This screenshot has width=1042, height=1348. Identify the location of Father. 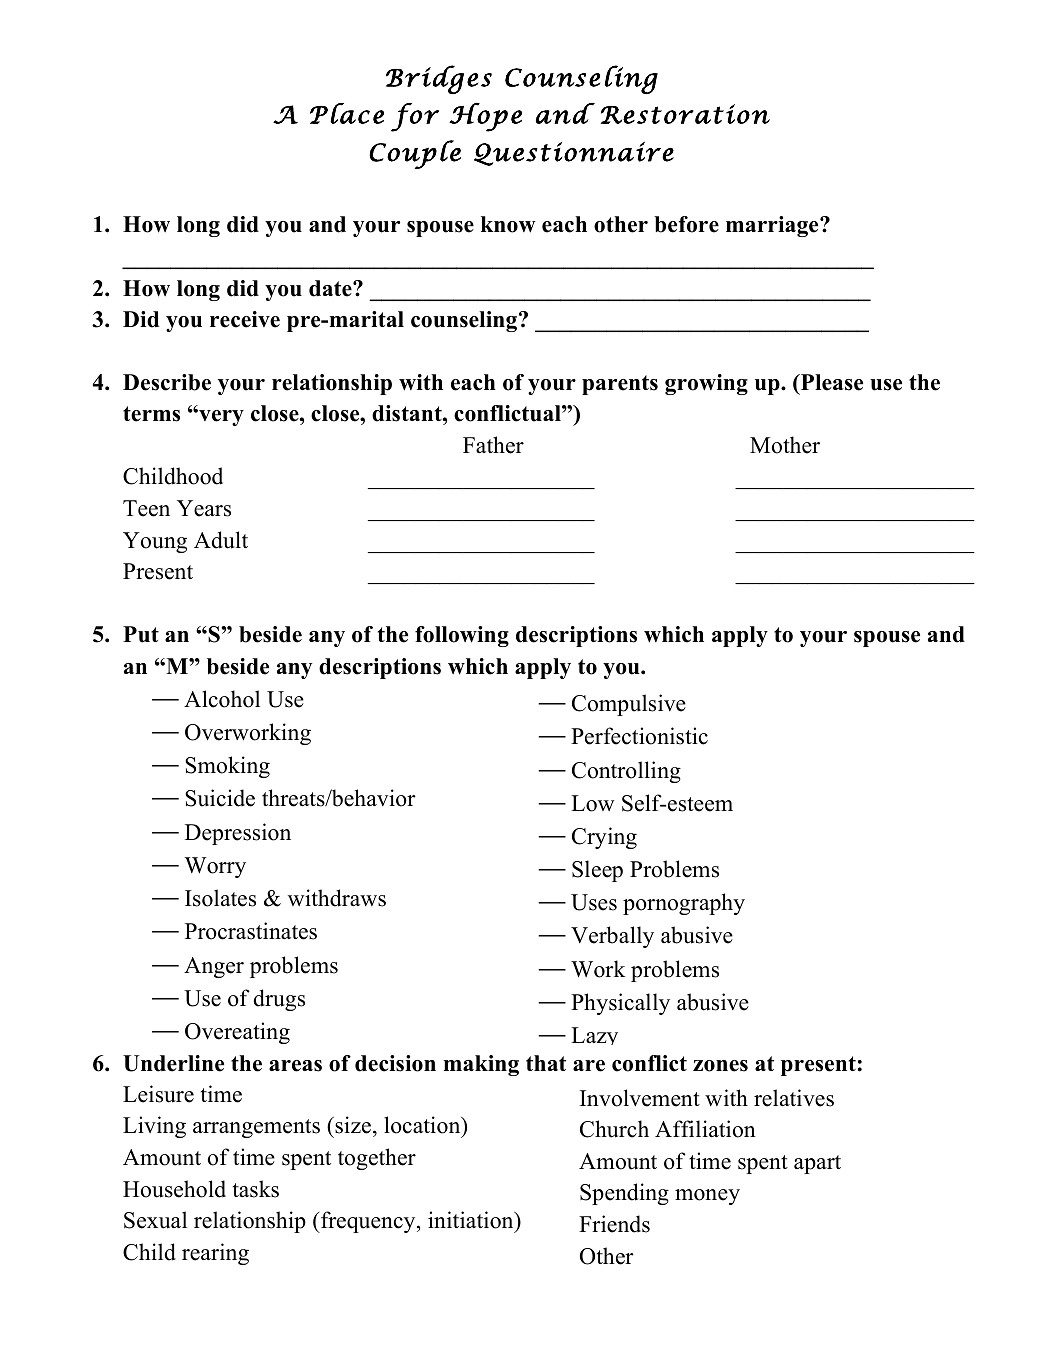
(493, 445).
